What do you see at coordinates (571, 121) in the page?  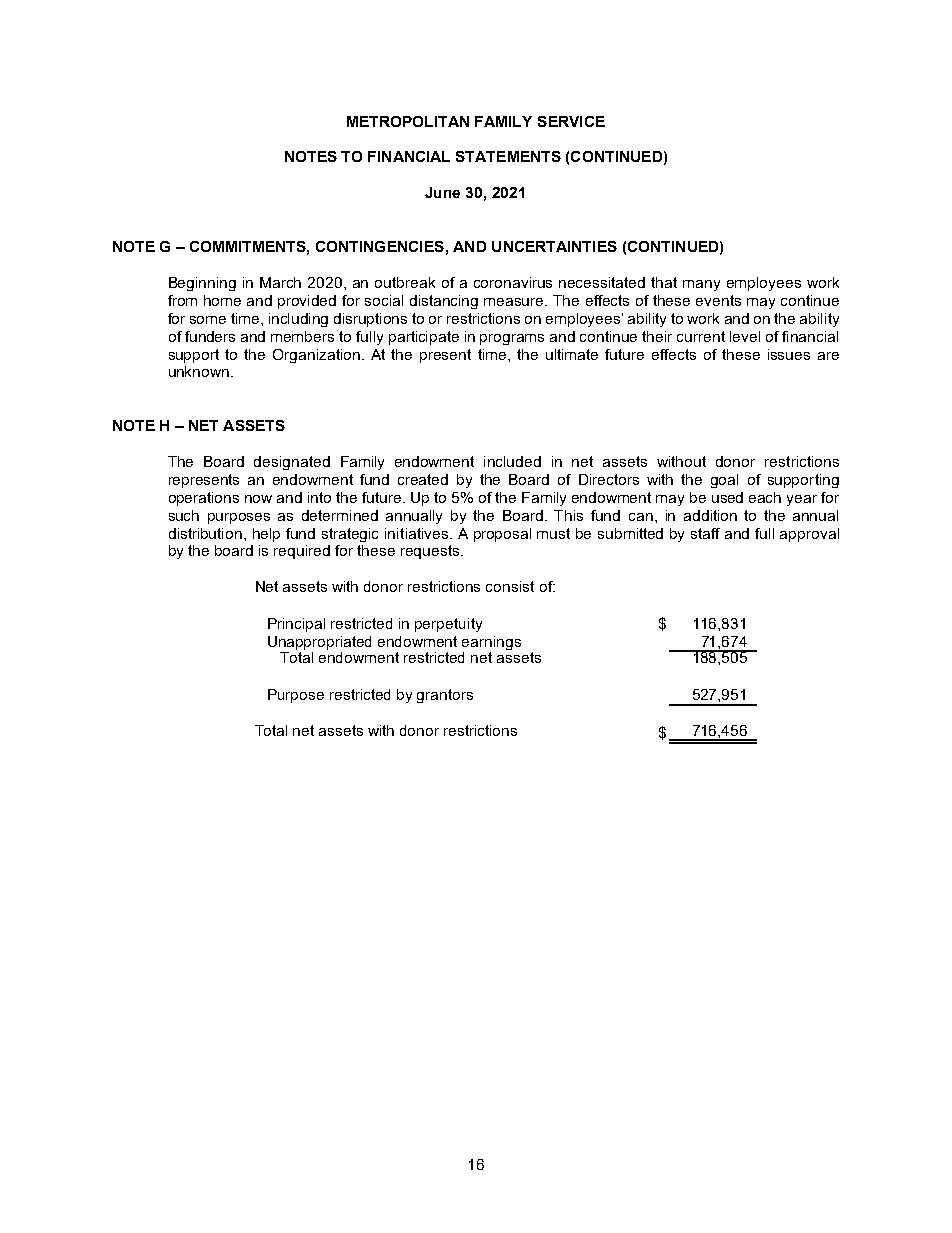 I see `SERVICE` at bounding box center [571, 121].
